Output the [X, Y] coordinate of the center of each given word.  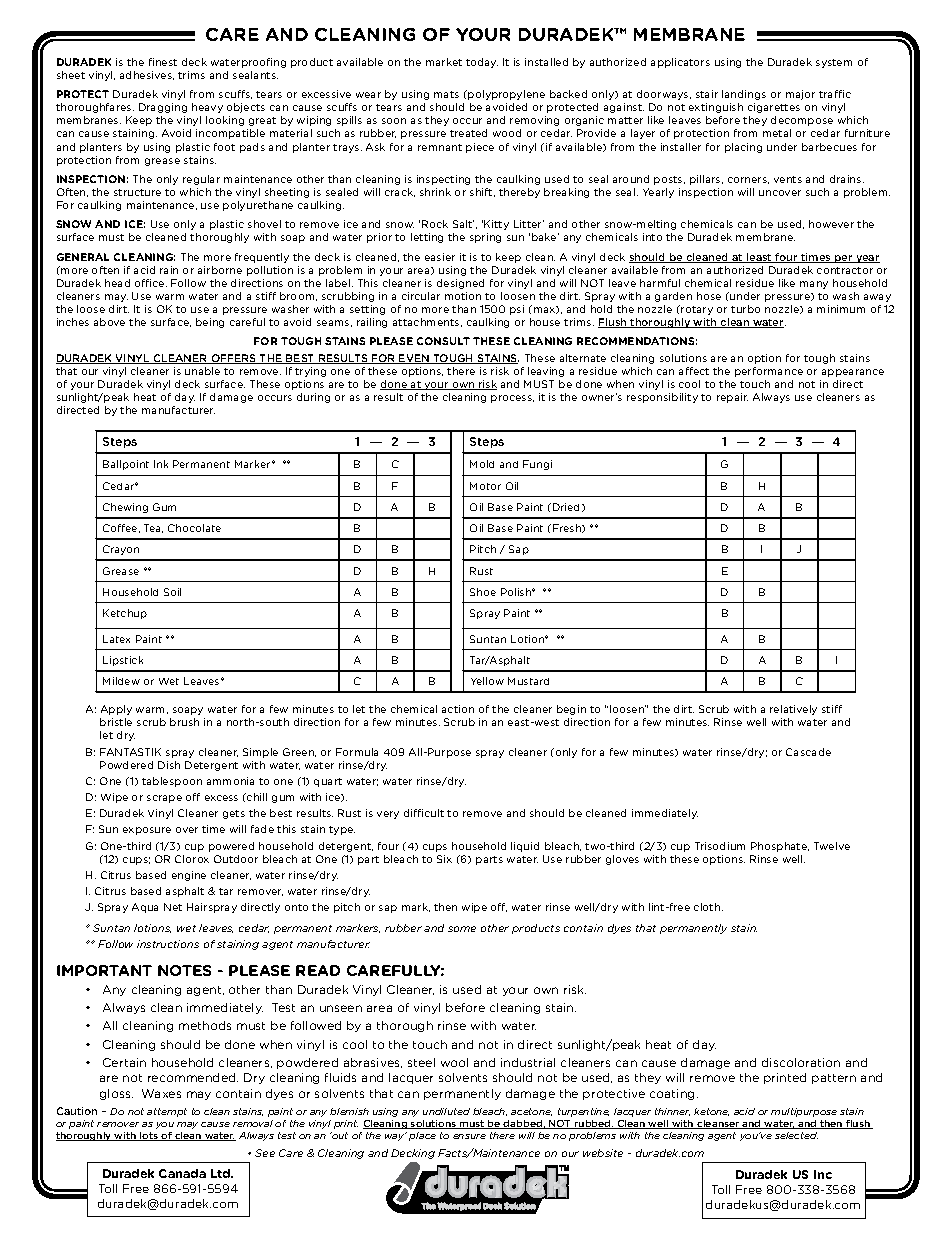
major [800, 95]
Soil [172, 592]
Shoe [483, 592]
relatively [793, 710]
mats [446, 94]
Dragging [163, 108]
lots [149, 1136]
